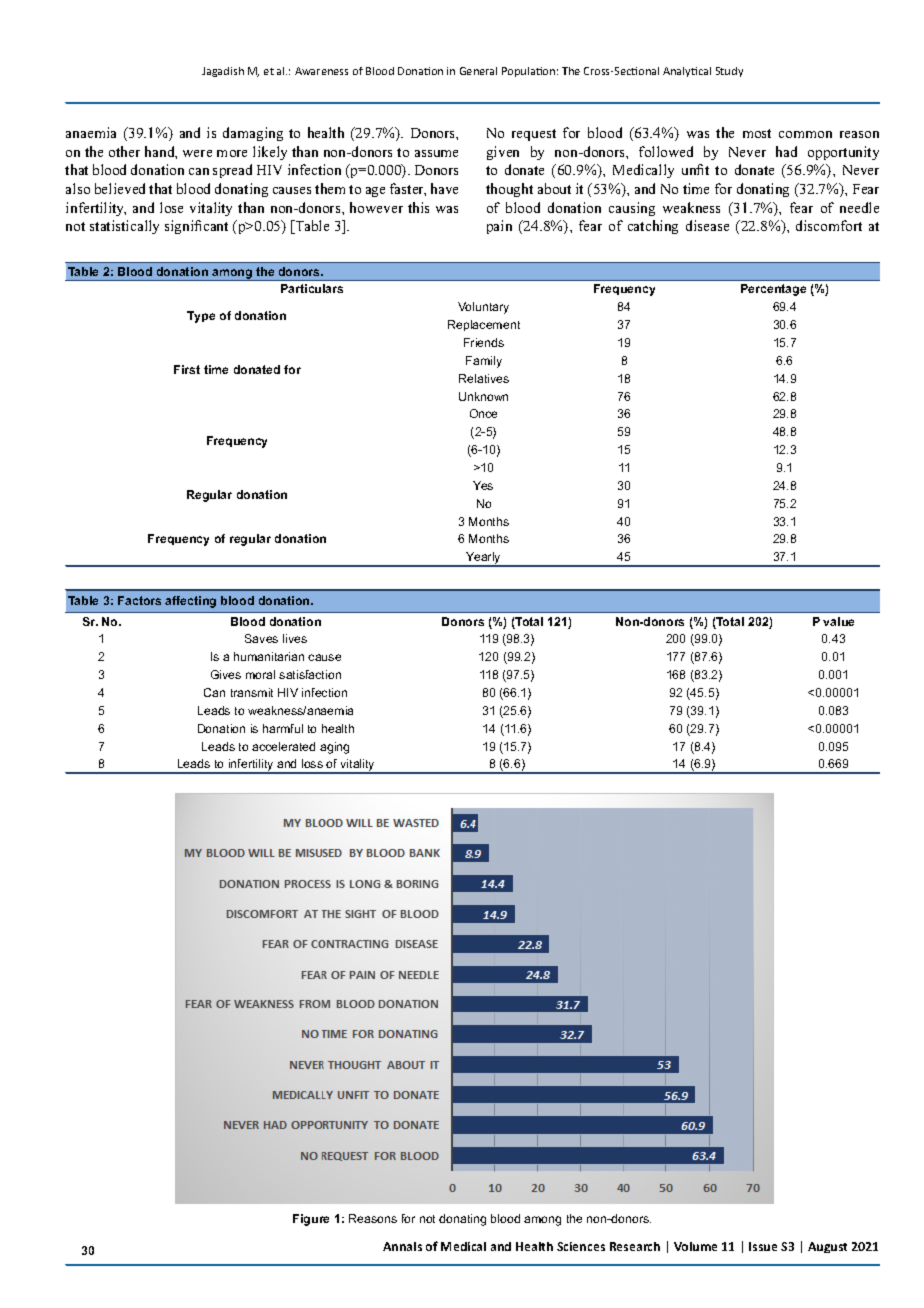  Describe the element at coordinates (838, 621) in the document. I see `value` at that location.
